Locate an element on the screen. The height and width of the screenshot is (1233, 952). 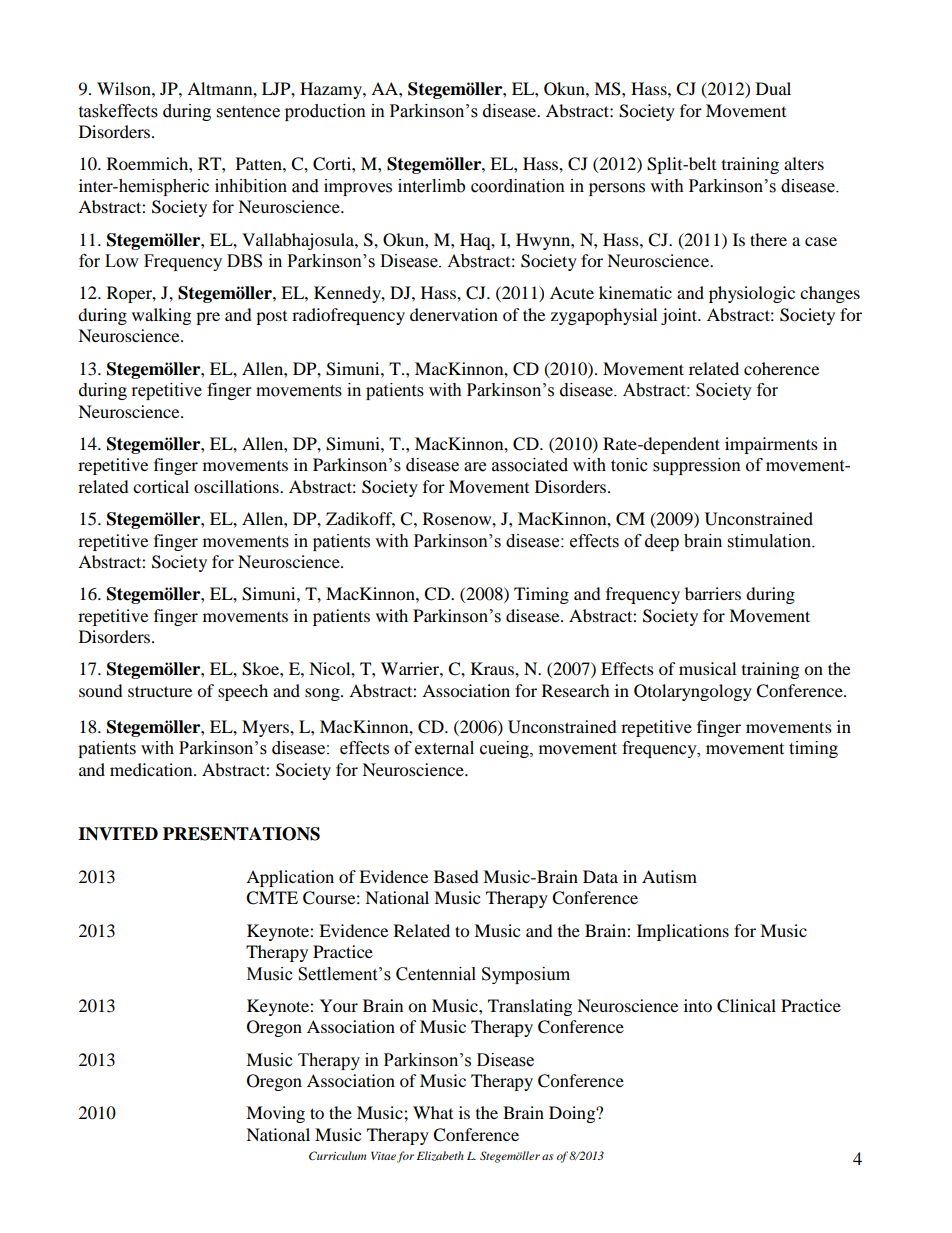
Application is located at coordinates (290, 878).
